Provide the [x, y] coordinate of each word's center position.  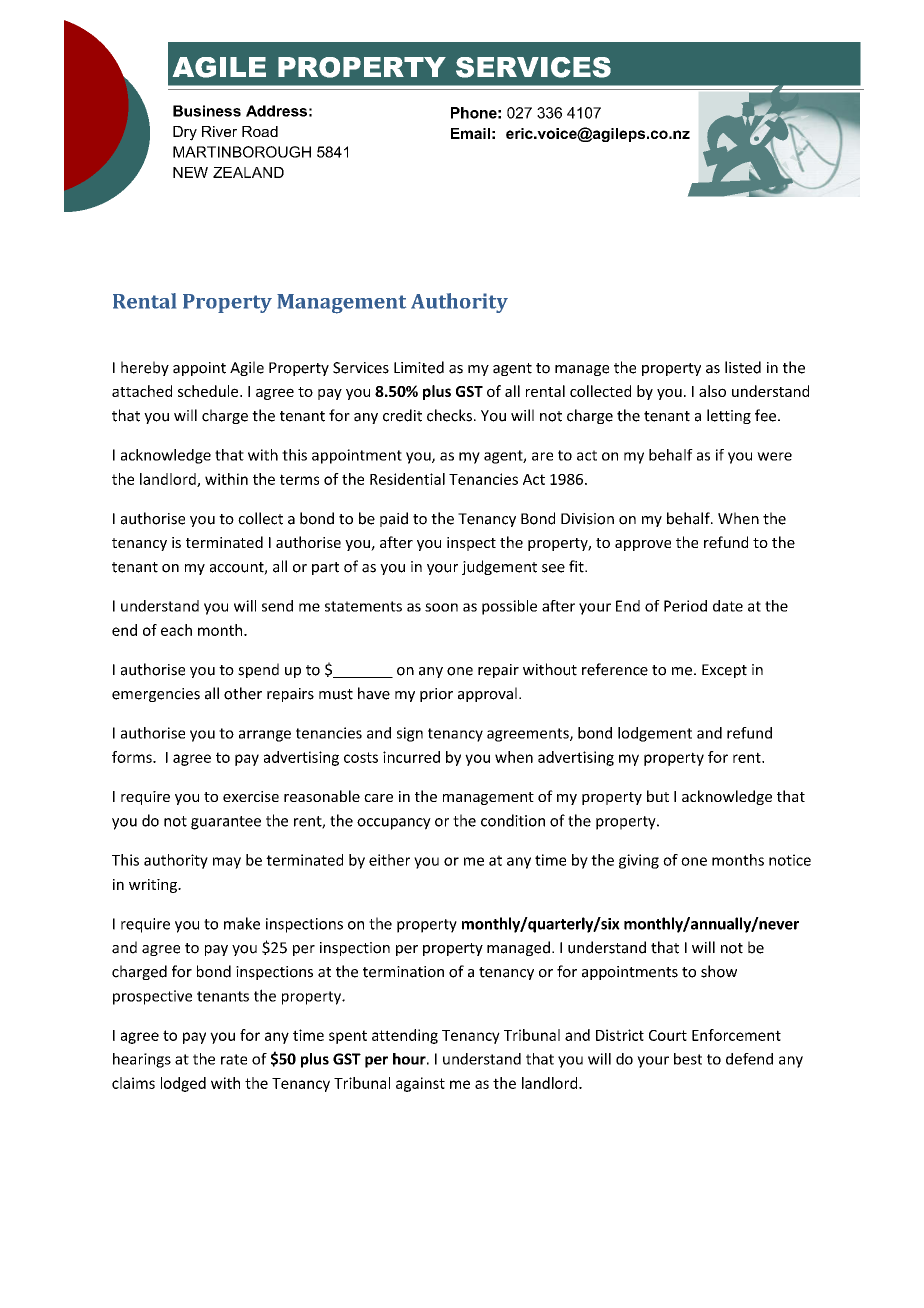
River [219, 131]
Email [470, 133]
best [688, 1059]
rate [234, 1059]
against [420, 1084]
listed [743, 367]
